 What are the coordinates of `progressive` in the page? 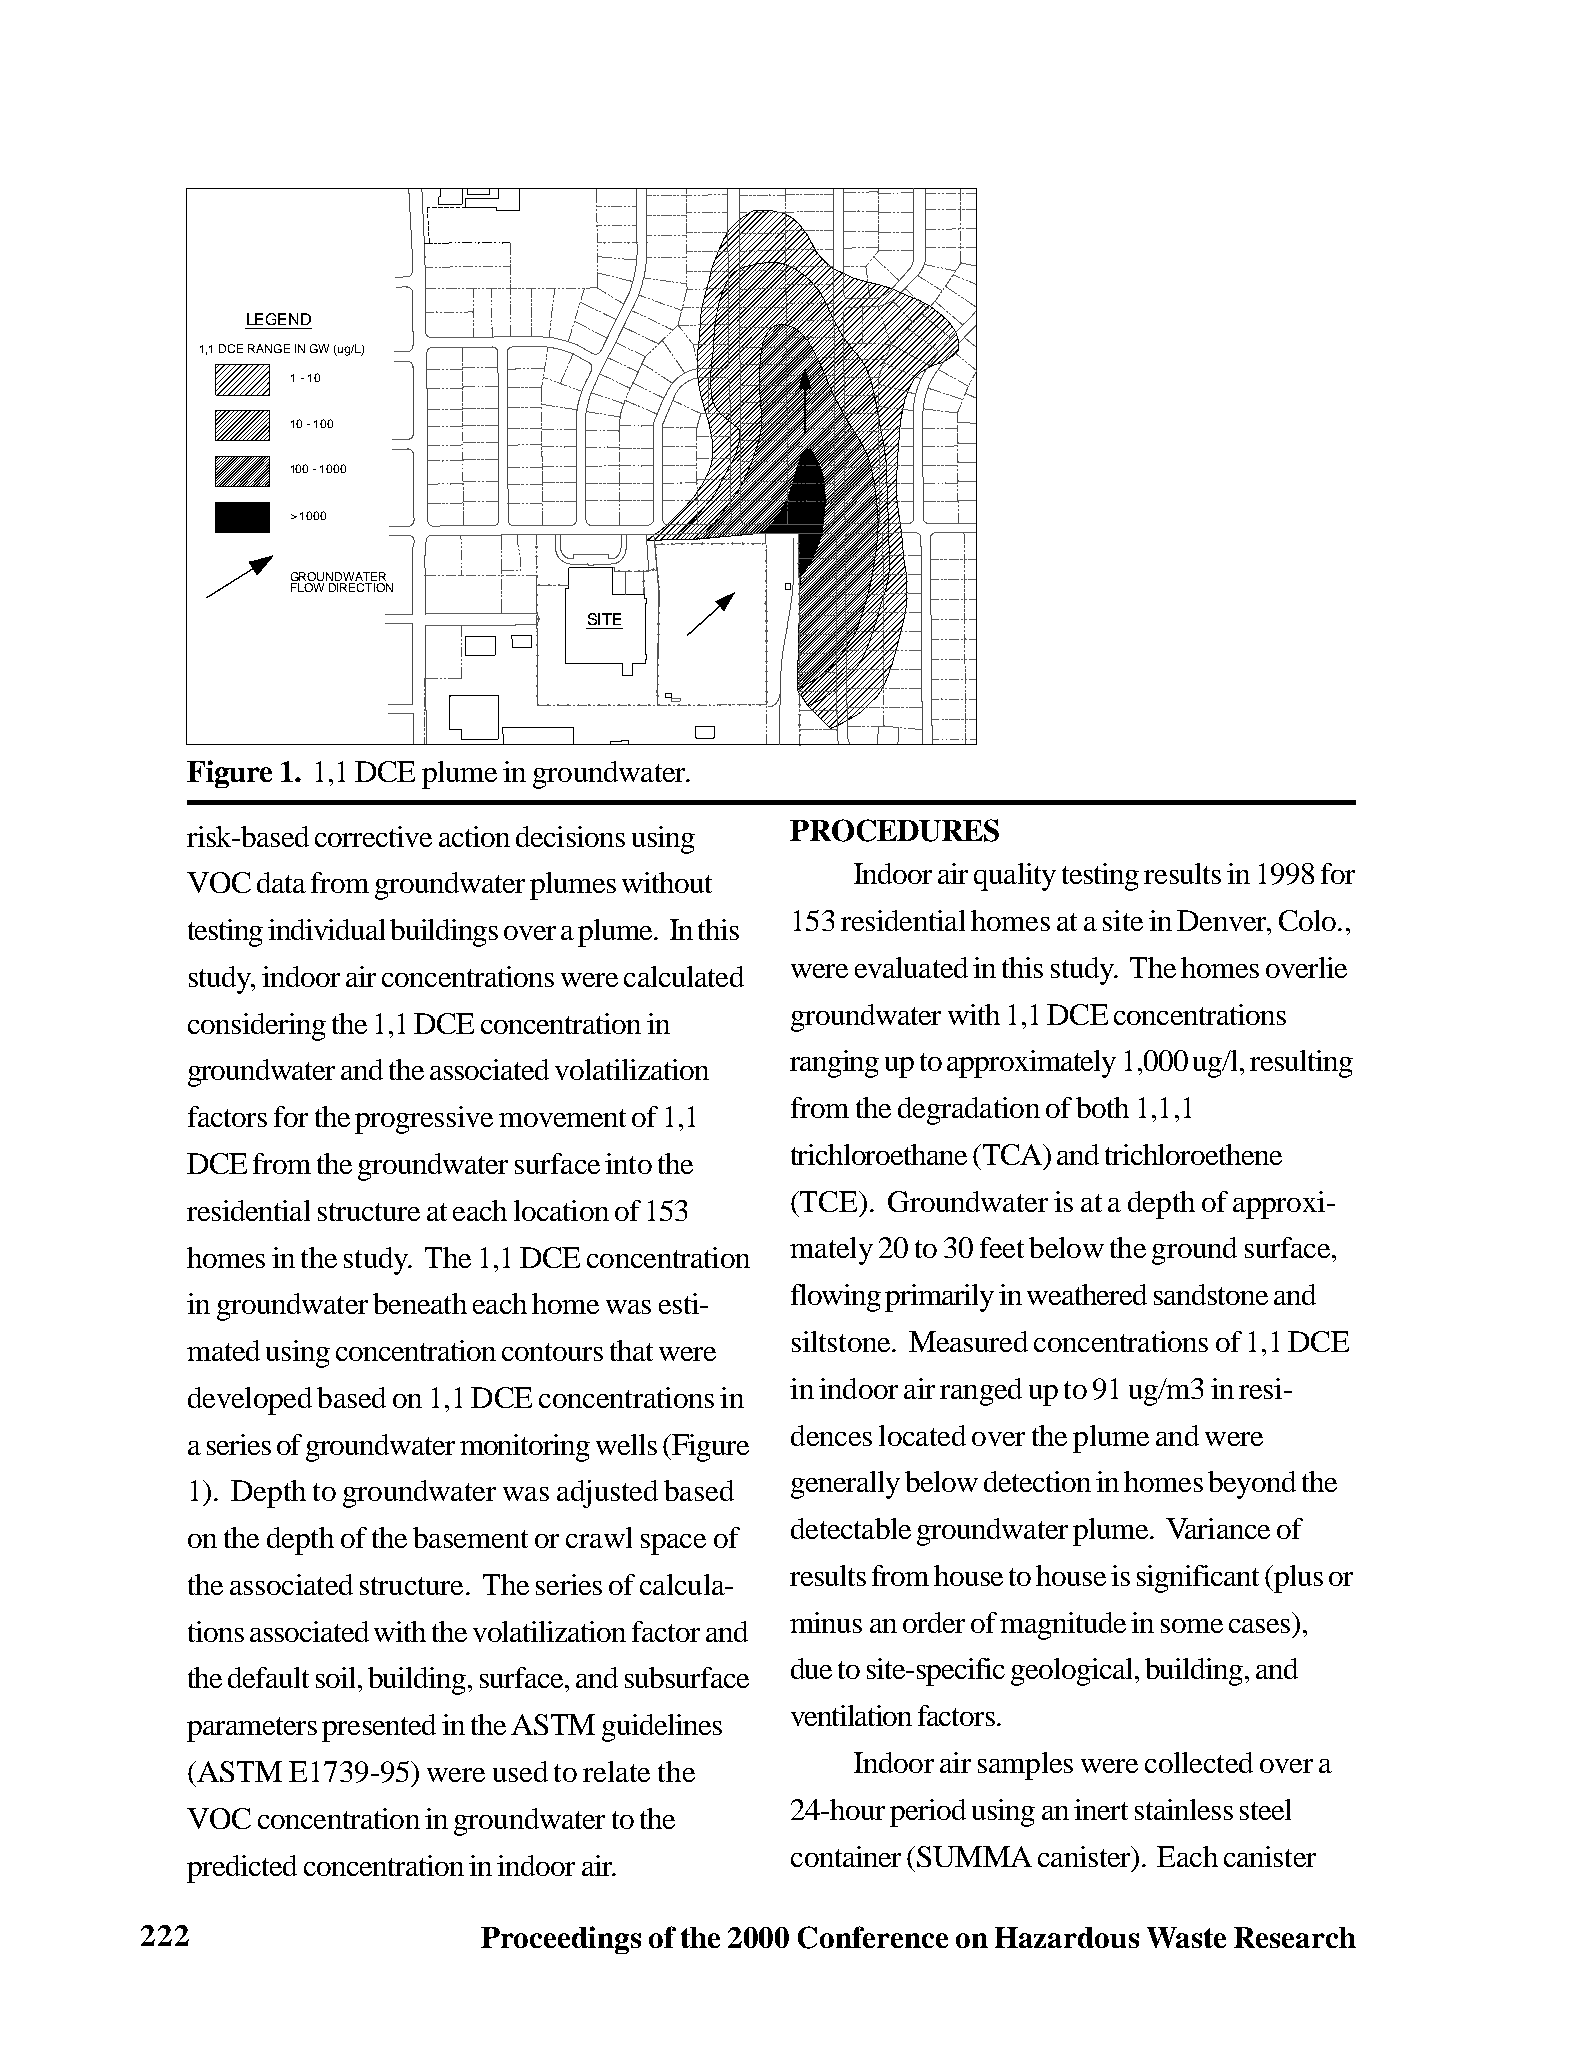 It's located at (424, 1120).
